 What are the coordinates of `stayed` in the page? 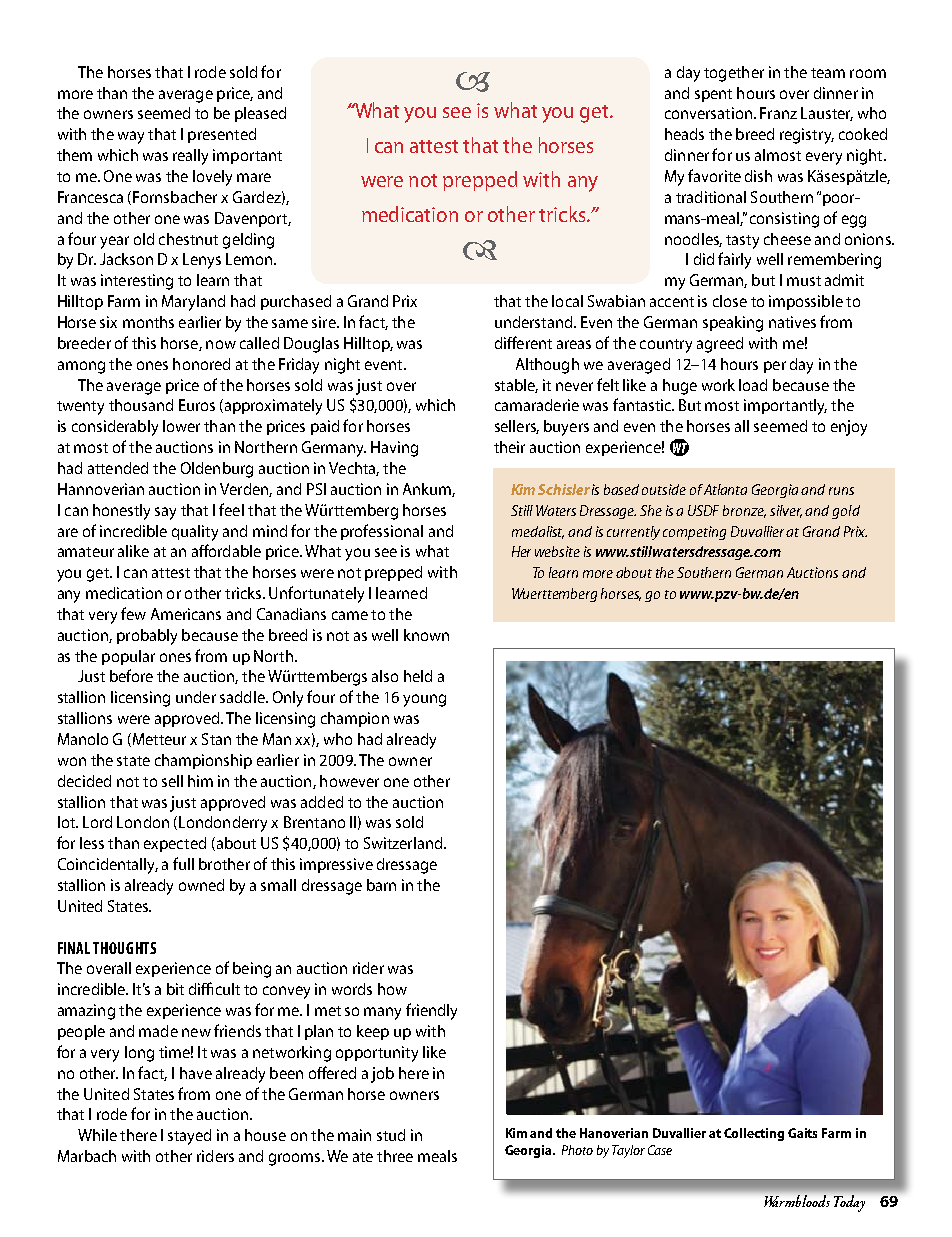 It's located at (189, 1137).
